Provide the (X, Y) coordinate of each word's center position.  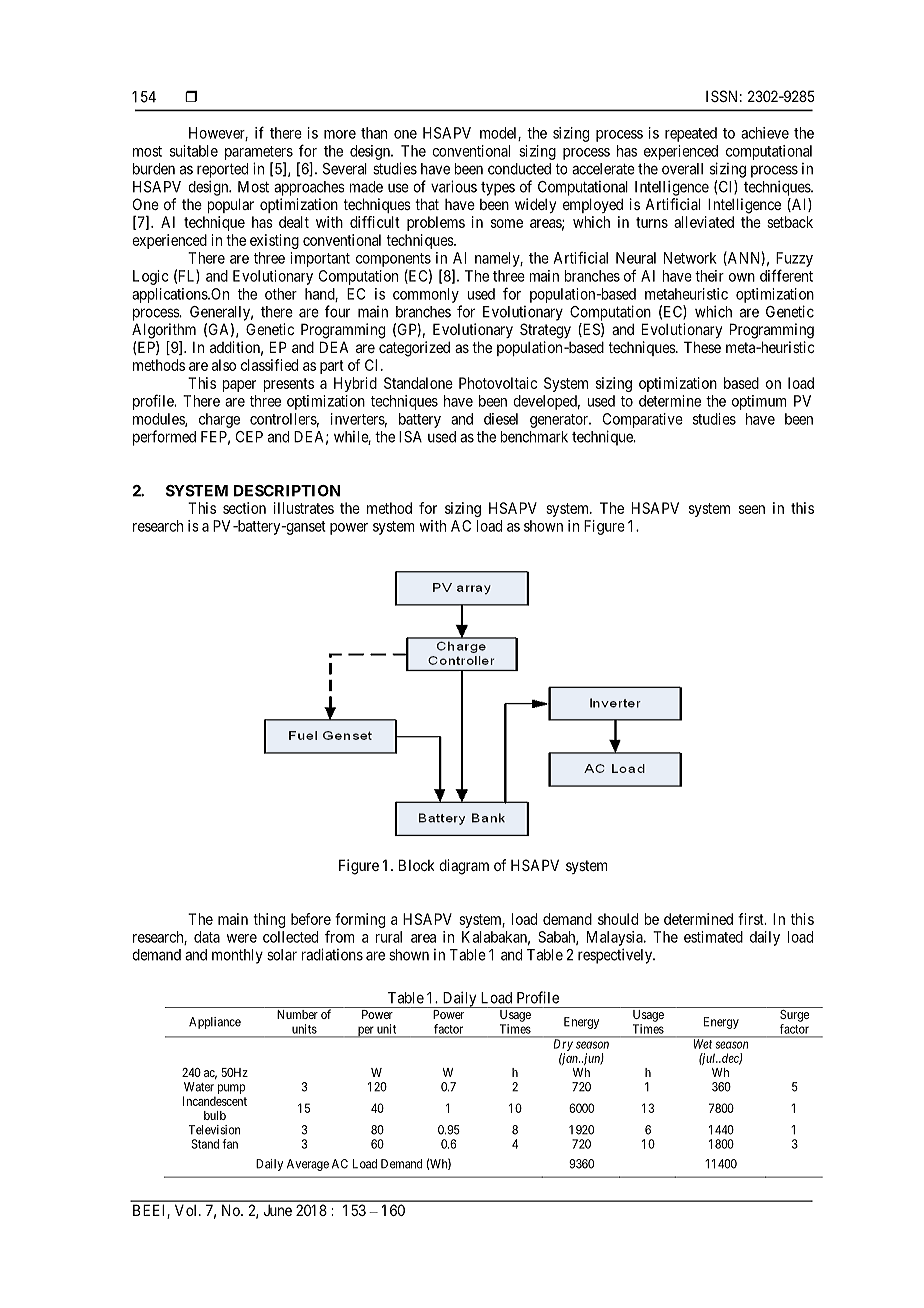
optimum (759, 402)
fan (230, 1144)
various (454, 186)
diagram (464, 867)
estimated (713, 937)
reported (222, 170)
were (242, 938)
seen (752, 509)
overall (682, 169)
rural (389, 937)
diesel (501, 419)
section (244, 508)
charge (219, 420)
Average (308, 1165)
